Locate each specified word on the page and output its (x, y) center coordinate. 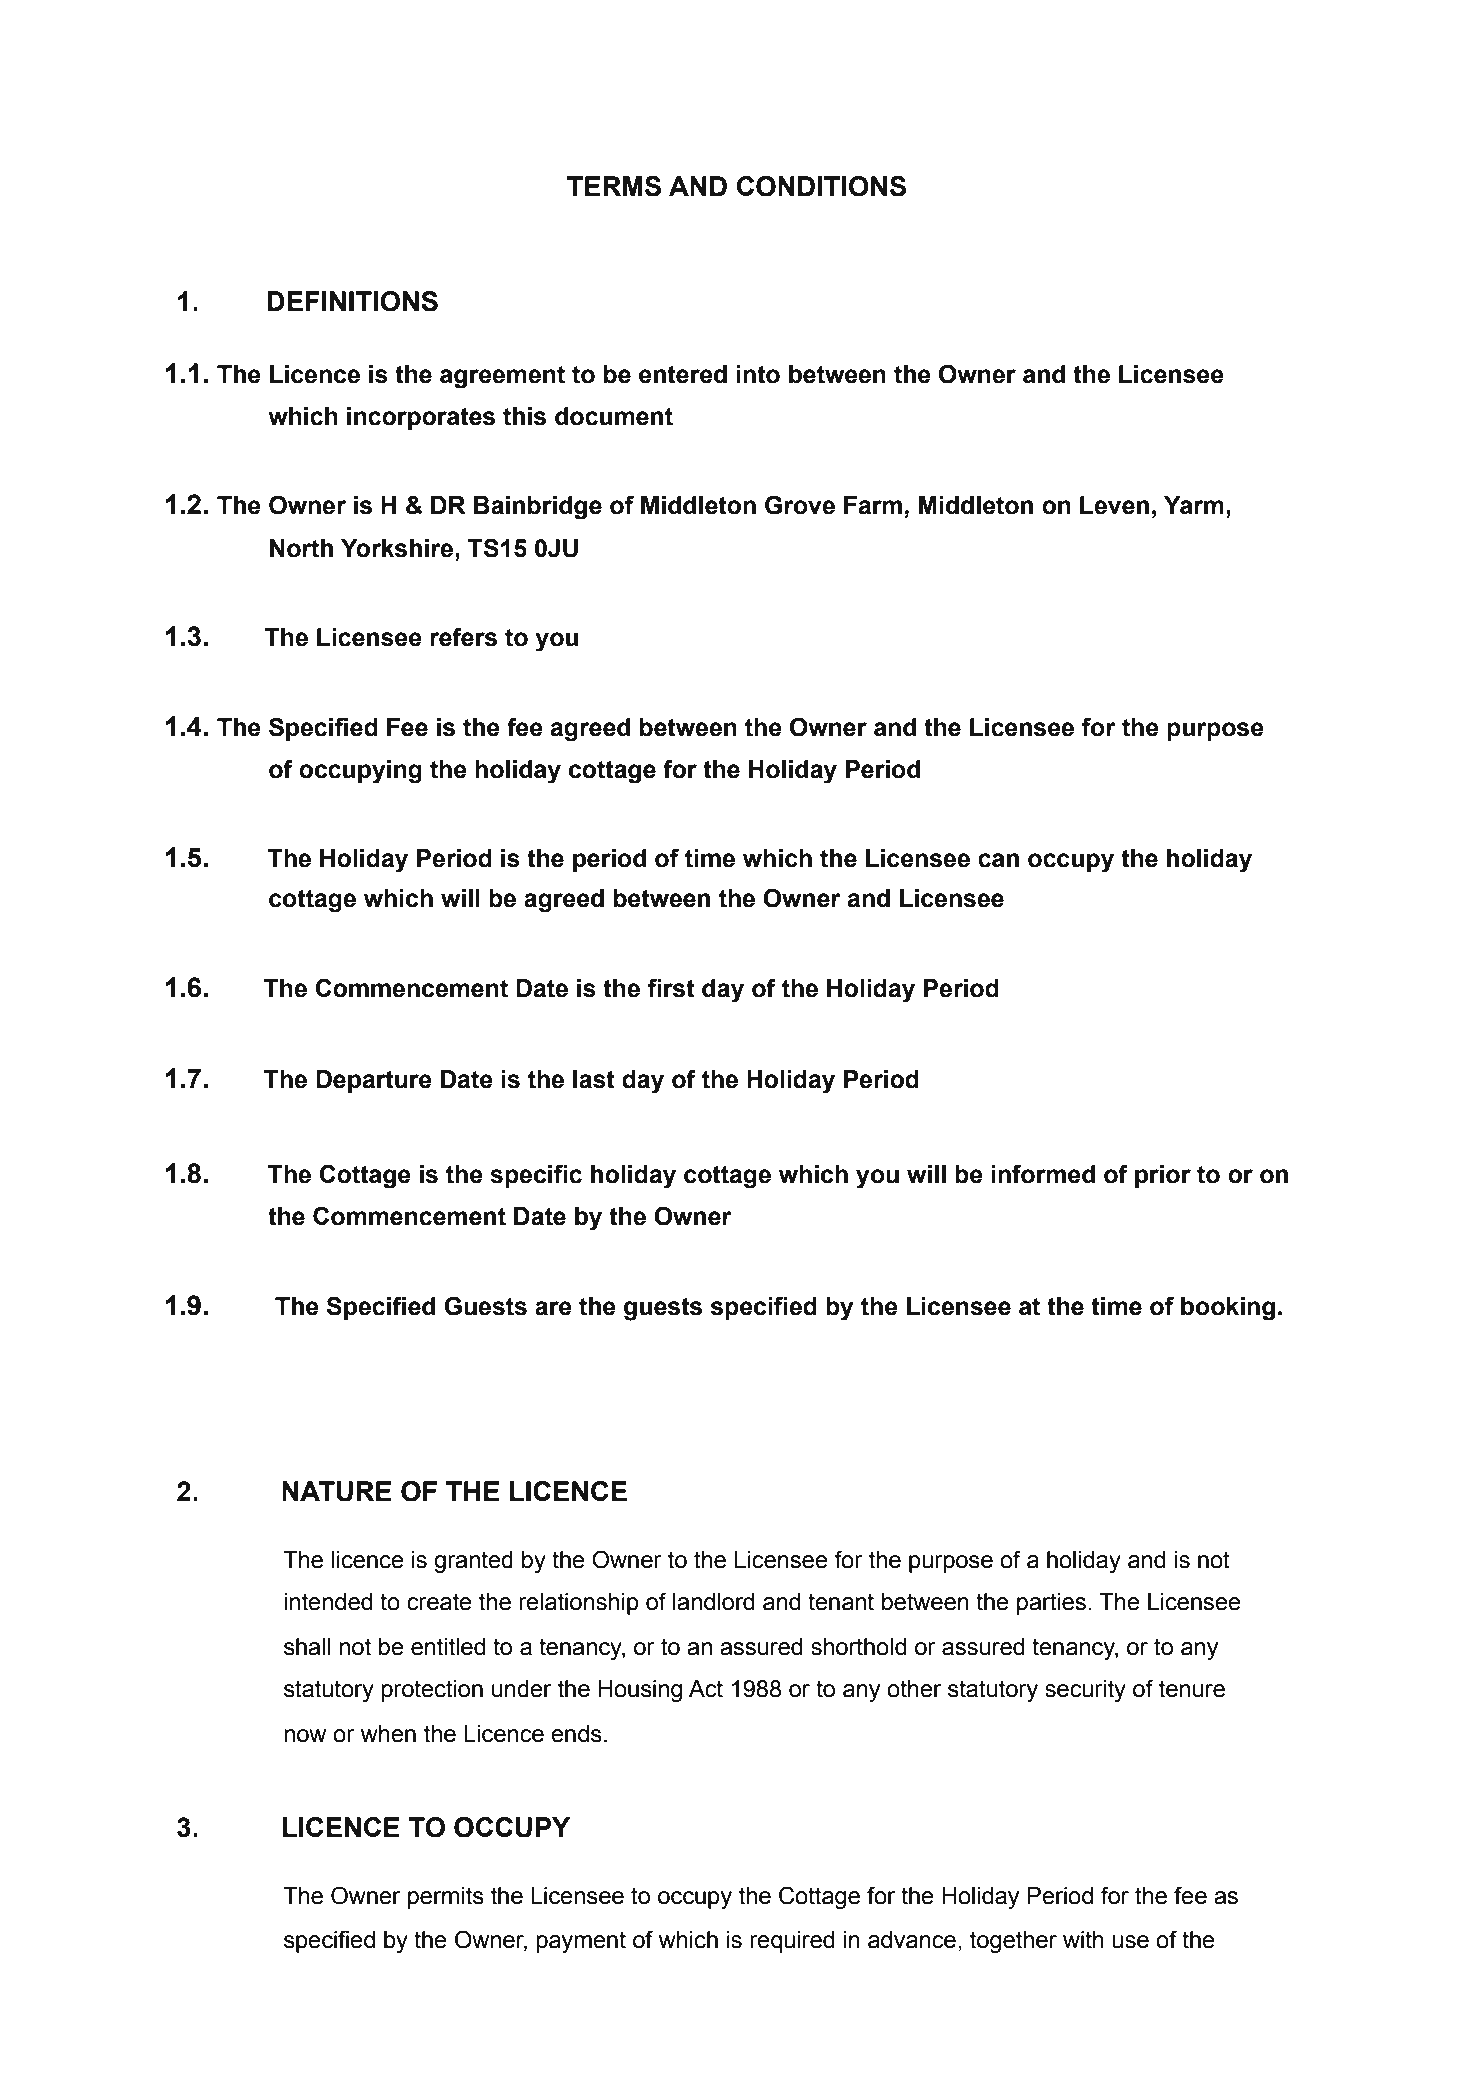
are (553, 1308)
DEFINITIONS (352, 301)
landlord (714, 1602)
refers (463, 637)
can (998, 860)
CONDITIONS (821, 186)
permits (446, 1898)
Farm (873, 505)
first (671, 988)
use (1130, 1942)
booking (1228, 1309)
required (792, 1942)
